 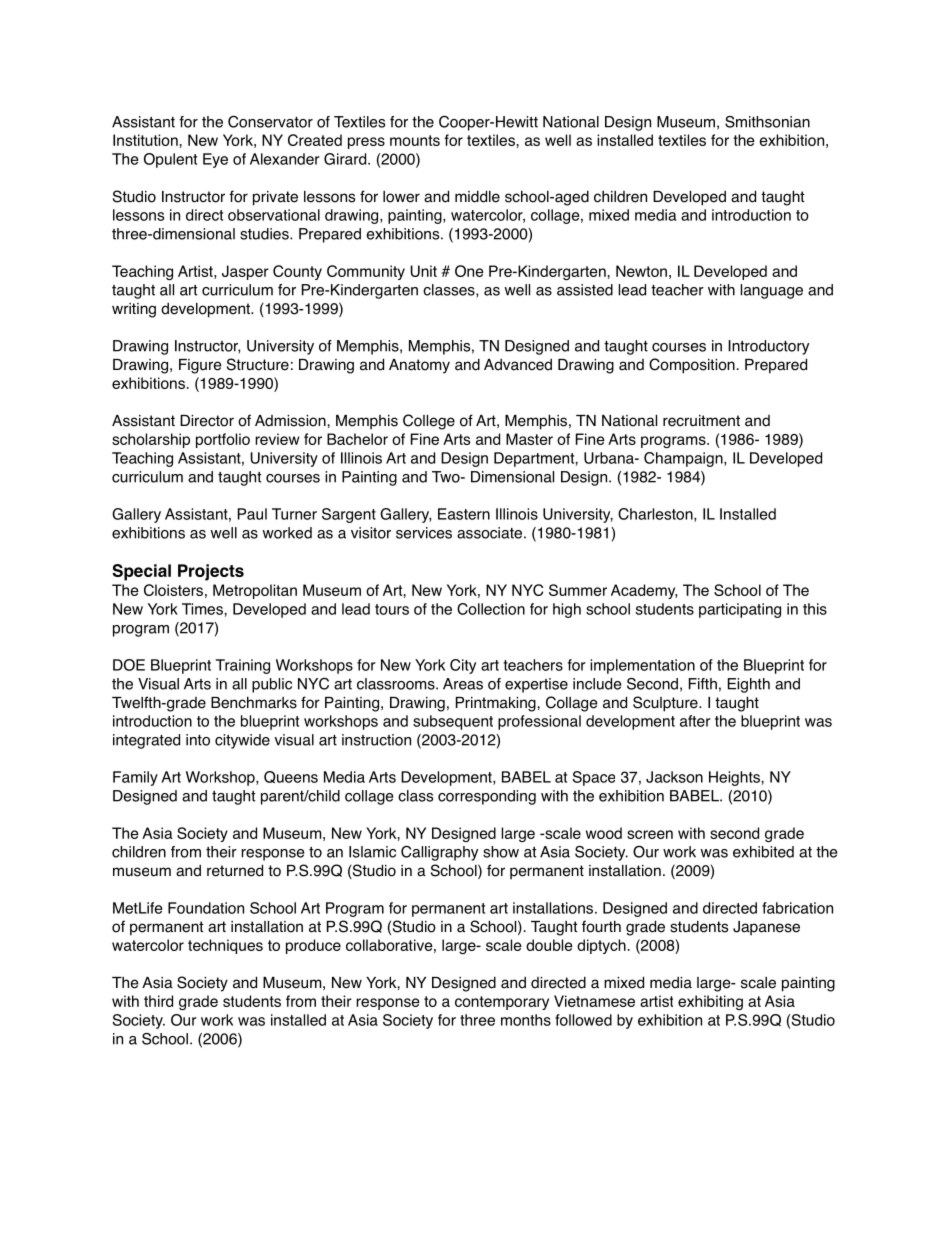 What do you see at coordinates (489, 533) in the screenshot?
I see `associate` at bounding box center [489, 533].
